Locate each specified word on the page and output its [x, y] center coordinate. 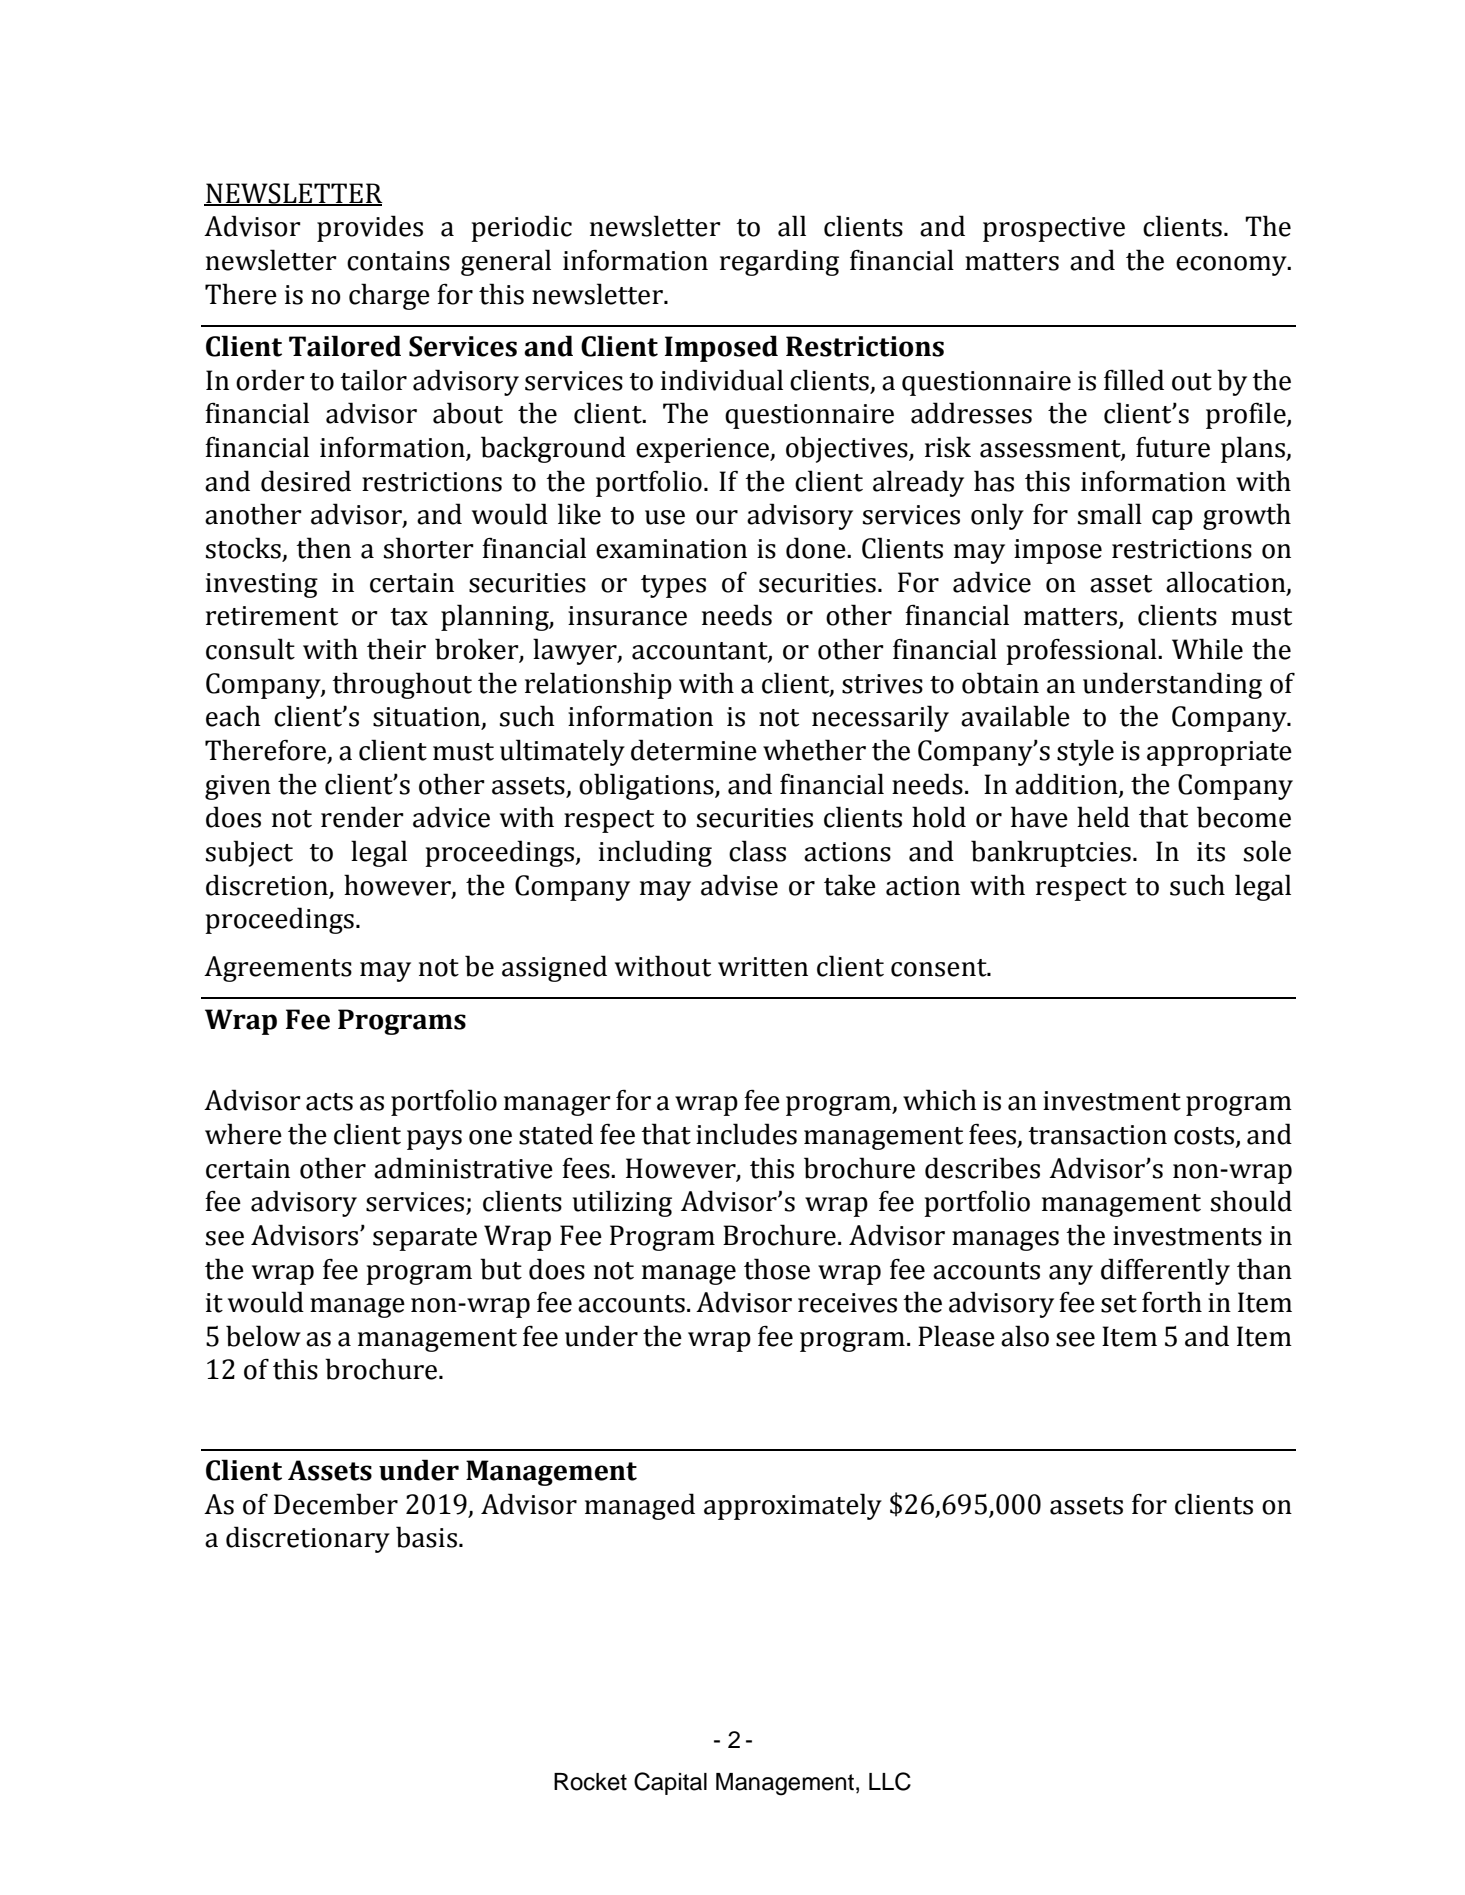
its [1211, 852]
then [323, 548]
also [1025, 1336]
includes [746, 1134]
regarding [779, 262]
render [362, 817]
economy [1232, 266]
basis [426, 1537]
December [336, 1504]
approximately [793, 1506]
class [757, 851]
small [1110, 514]
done [817, 548]
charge [389, 296]
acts [329, 1102]
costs [1205, 1137]
